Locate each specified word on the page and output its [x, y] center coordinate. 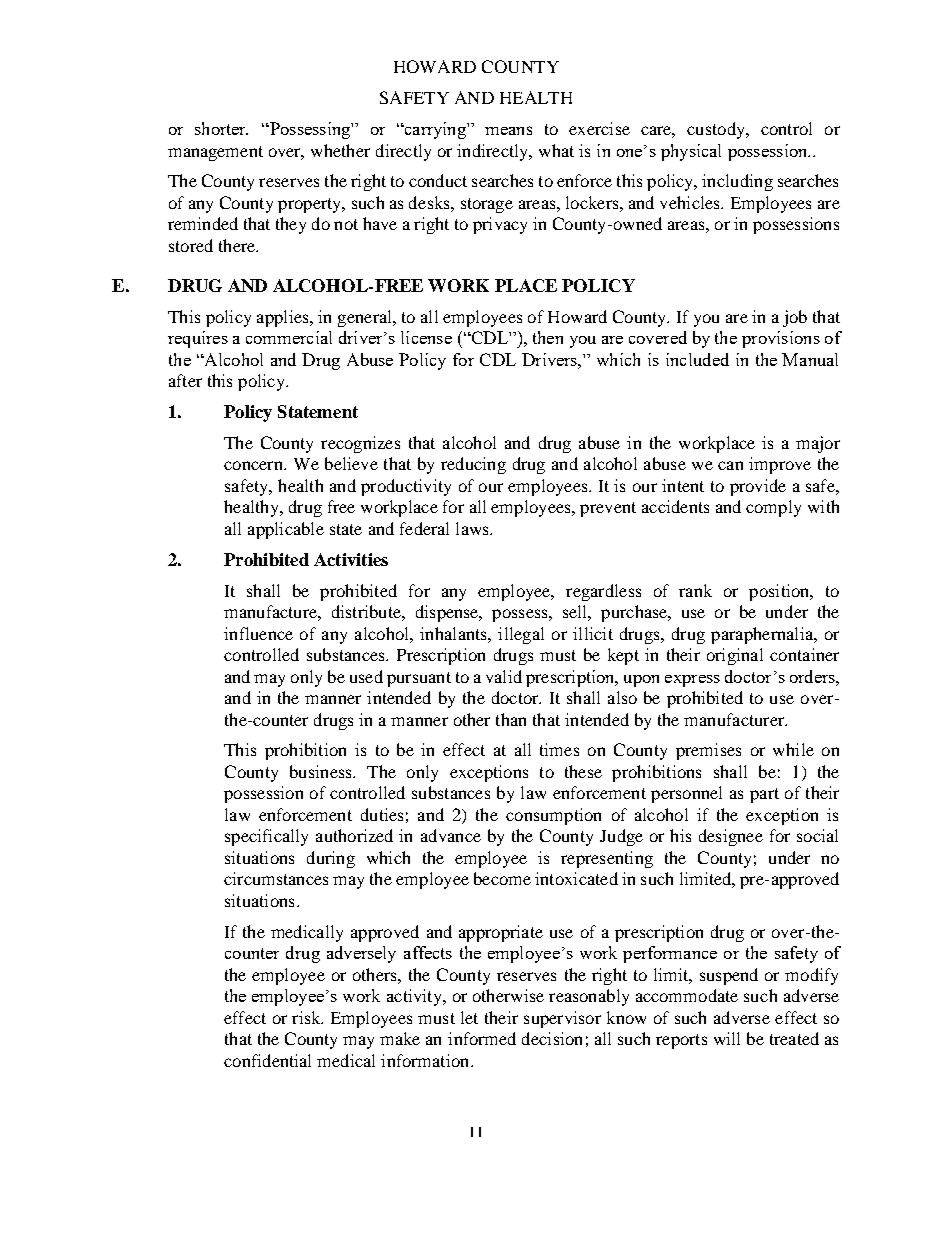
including [737, 182]
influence [258, 633]
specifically [266, 837]
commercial [289, 337]
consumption [553, 816]
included [697, 359]
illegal [521, 635]
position [780, 592]
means [508, 130]
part [764, 795]
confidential [267, 1060]
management [215, 153]
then [548, 337]
